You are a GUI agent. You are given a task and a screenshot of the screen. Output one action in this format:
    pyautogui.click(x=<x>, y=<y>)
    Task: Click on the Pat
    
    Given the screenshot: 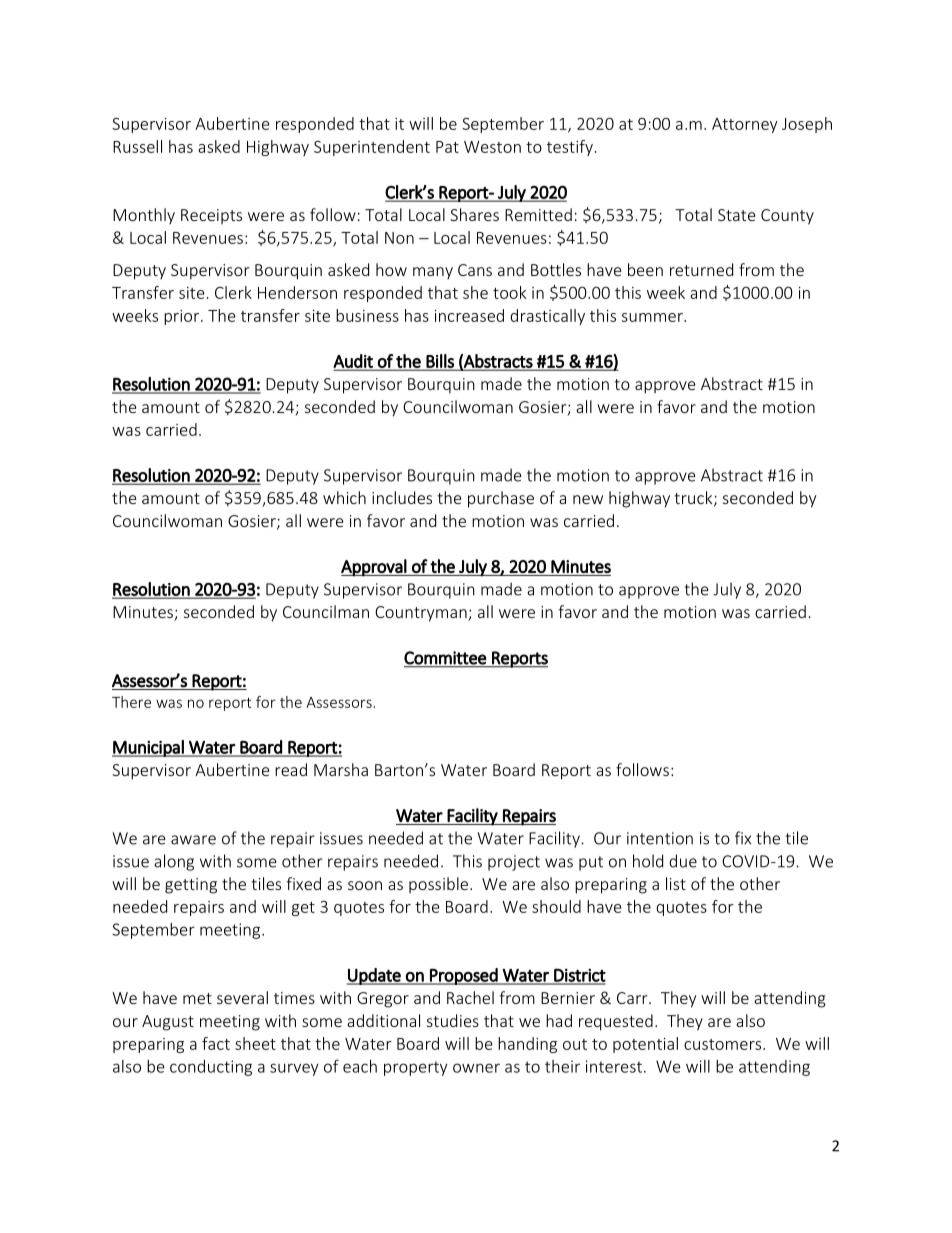 What is the action you would take?
    pyautogui.click(x=447, y=147)
